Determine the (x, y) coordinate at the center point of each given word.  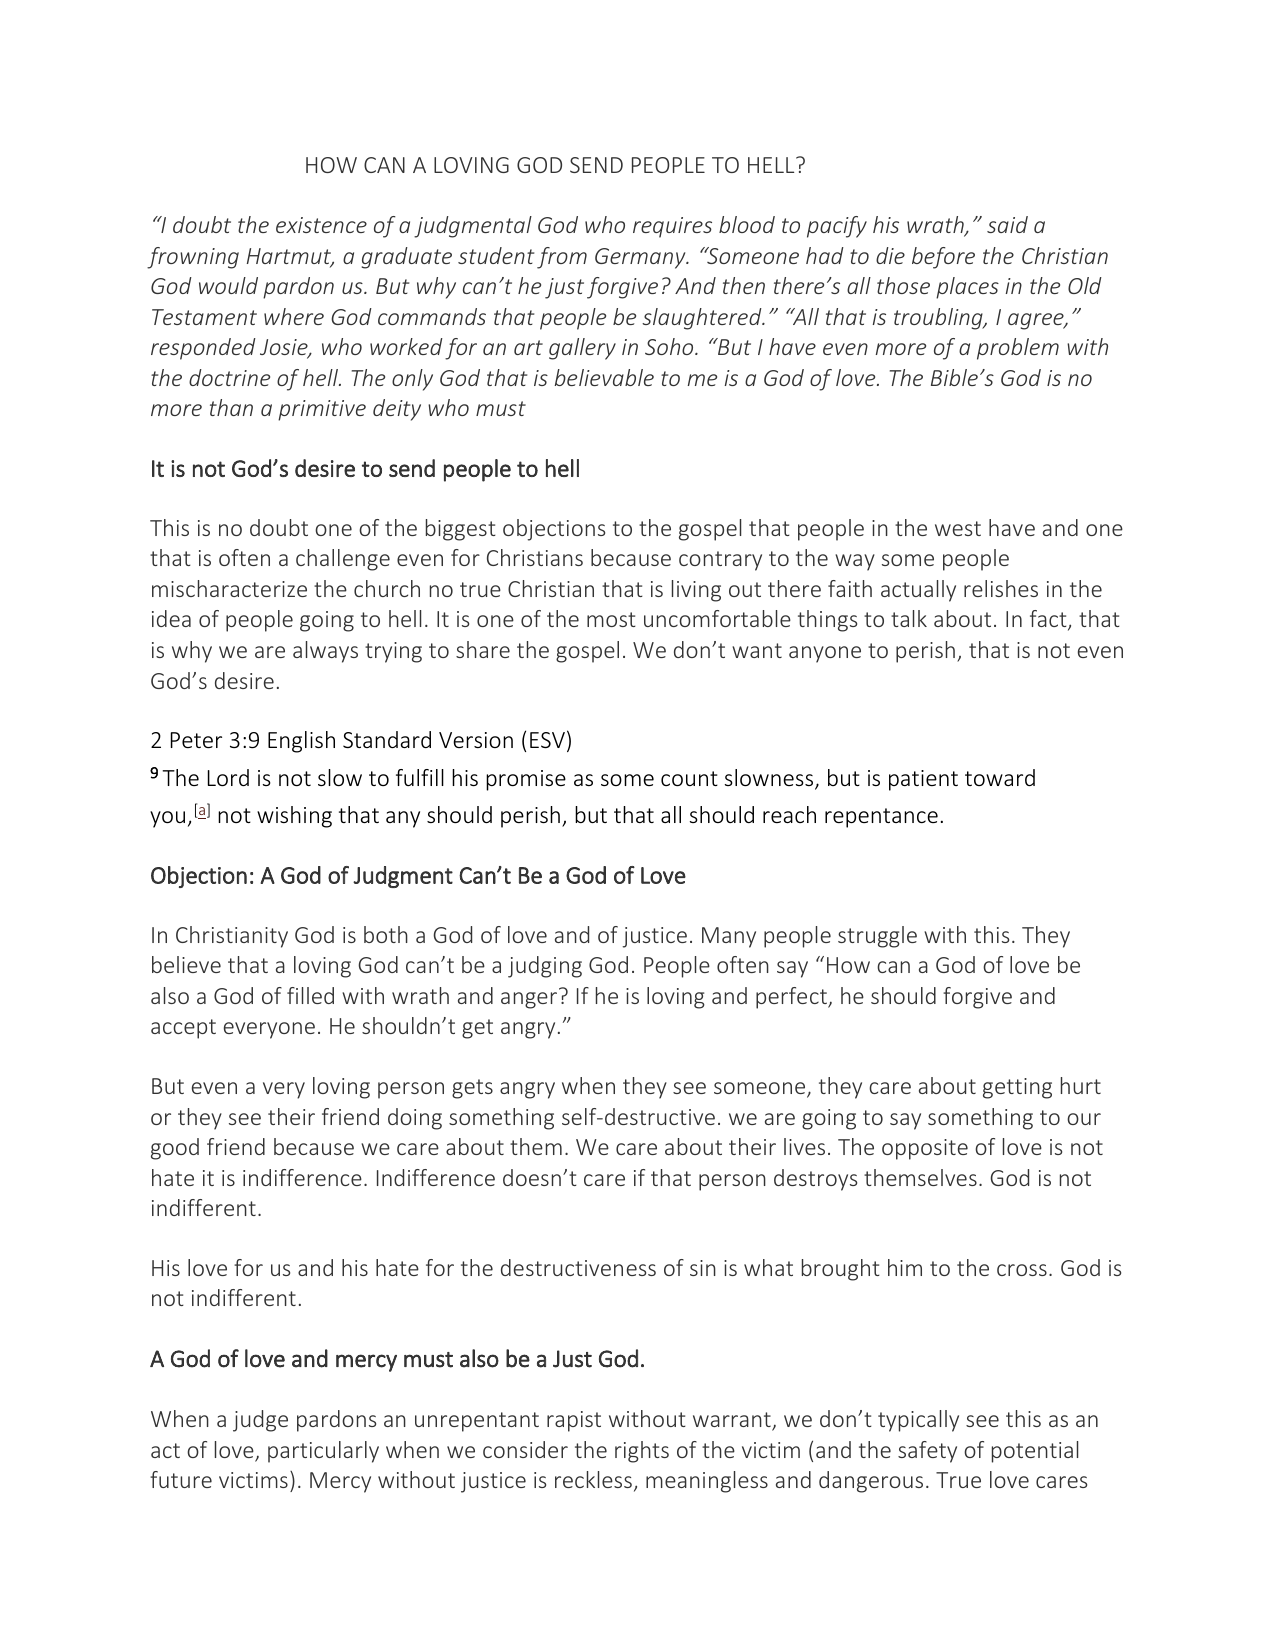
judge (260, 1421)
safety (927, 1452)
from (562, 258)
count (689, 778)
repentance (881, 818)
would (228, 285)
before (943, 258)
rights (642, 1452)
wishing (294, 817)
